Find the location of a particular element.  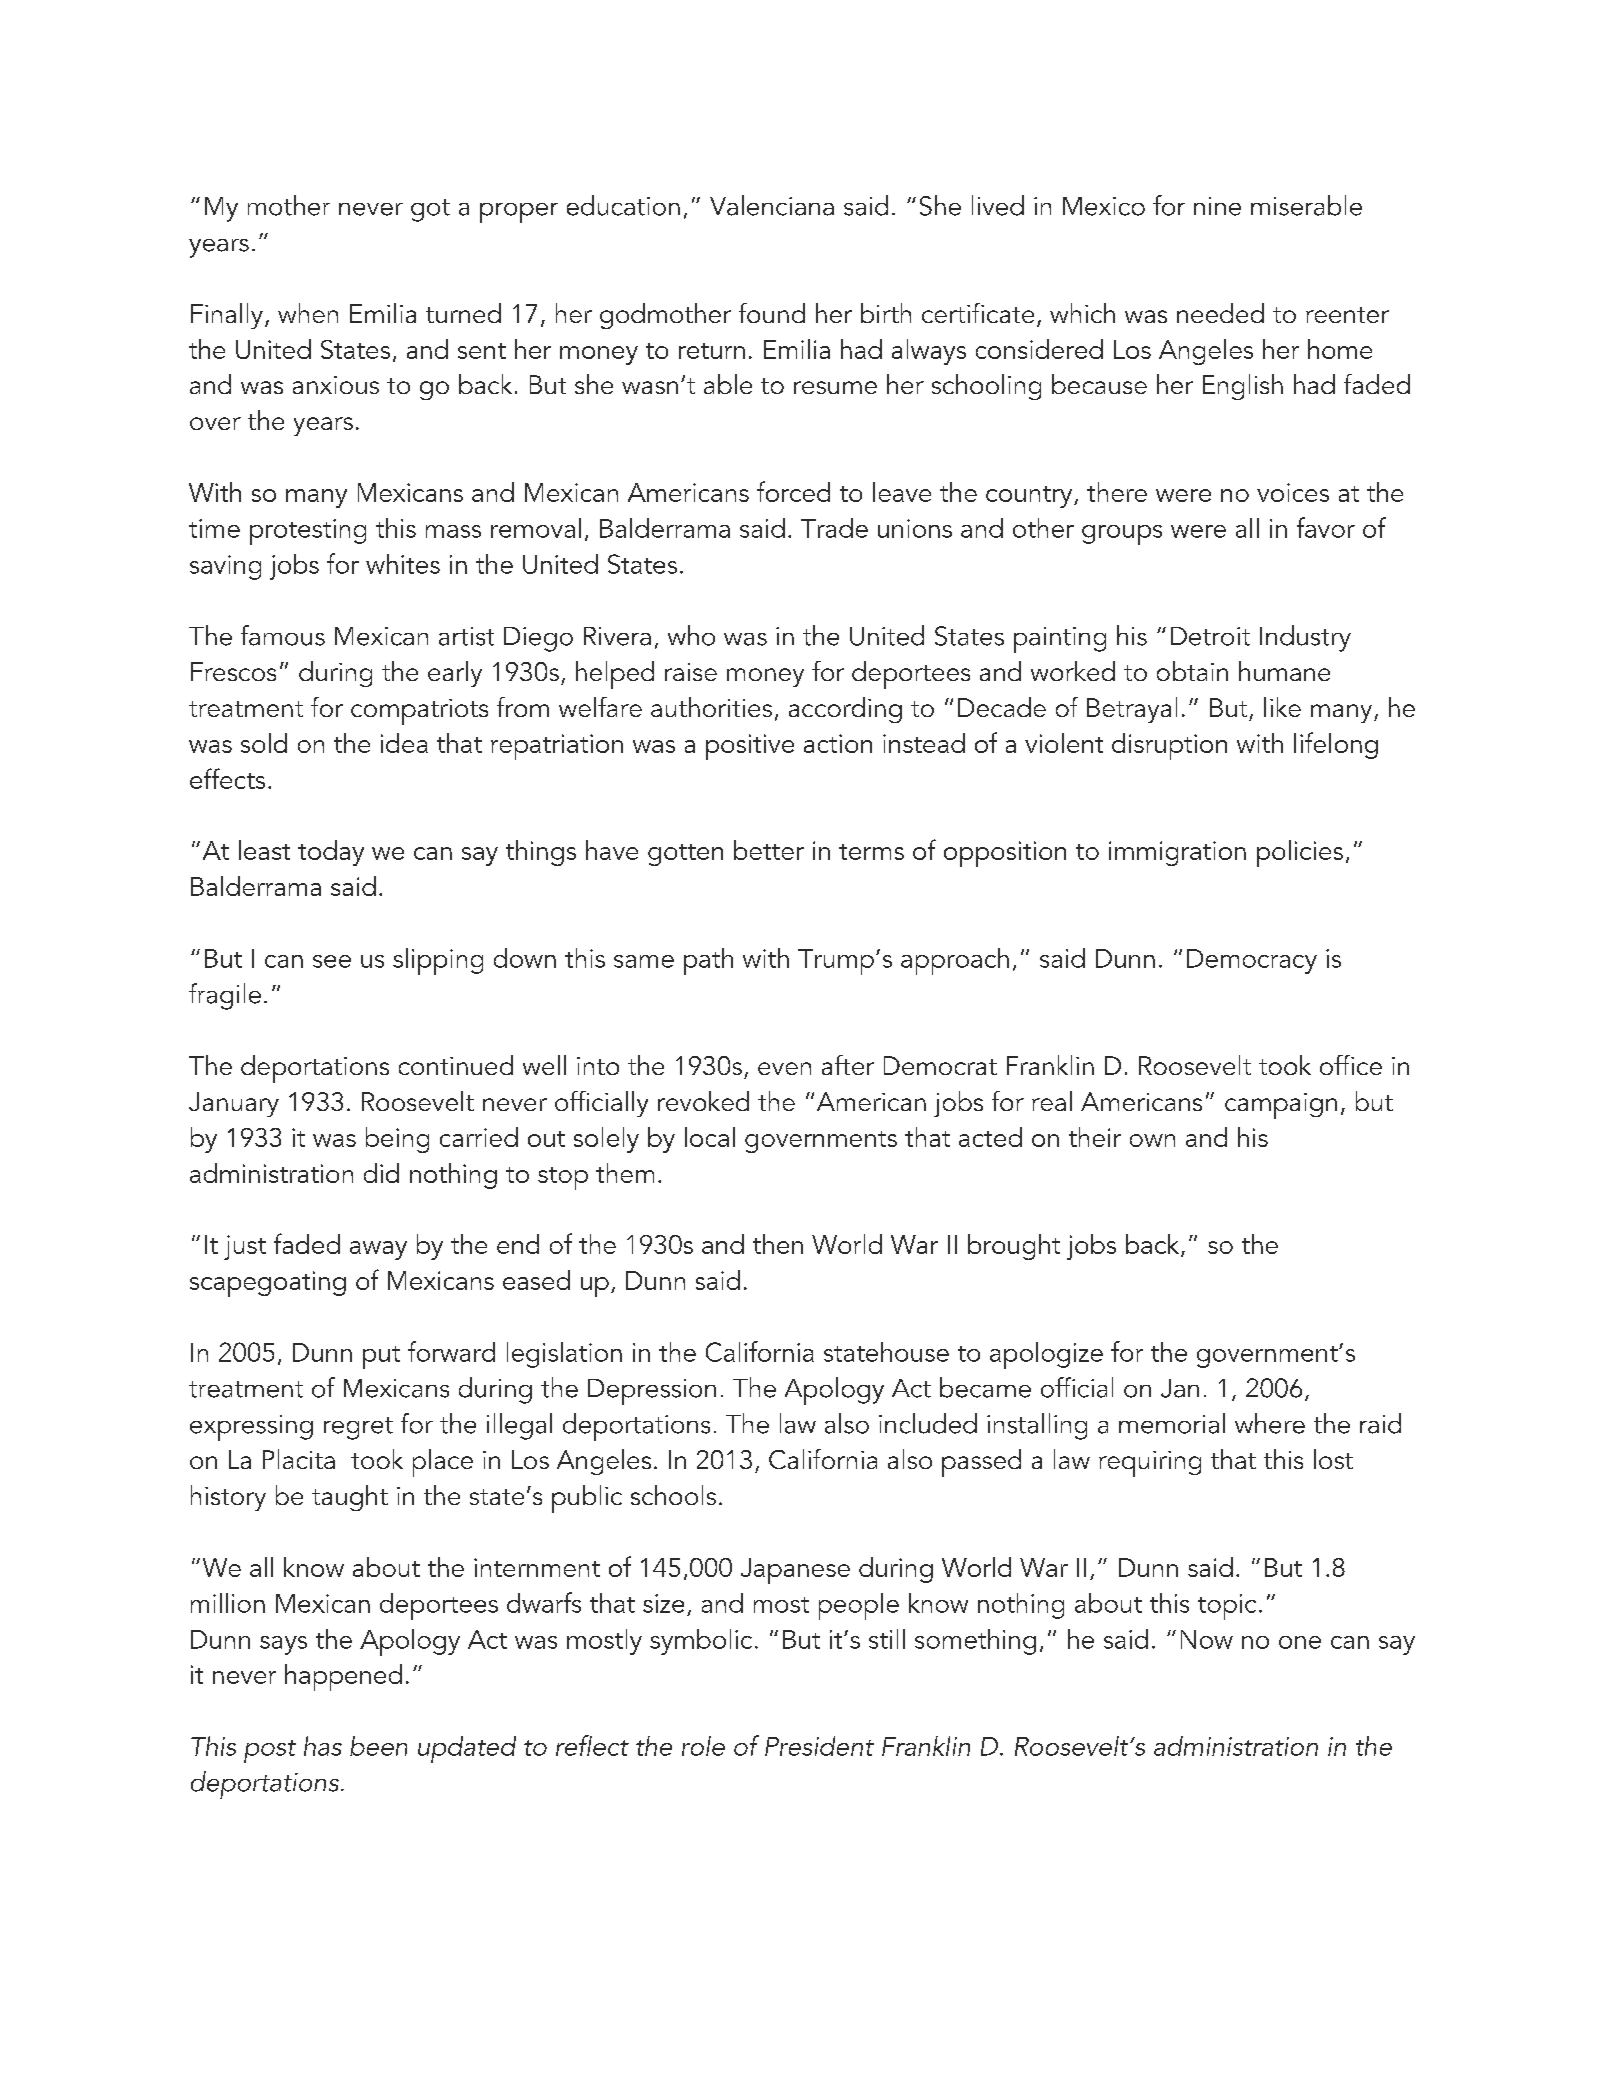

path is located at coordinates (708, 961).
